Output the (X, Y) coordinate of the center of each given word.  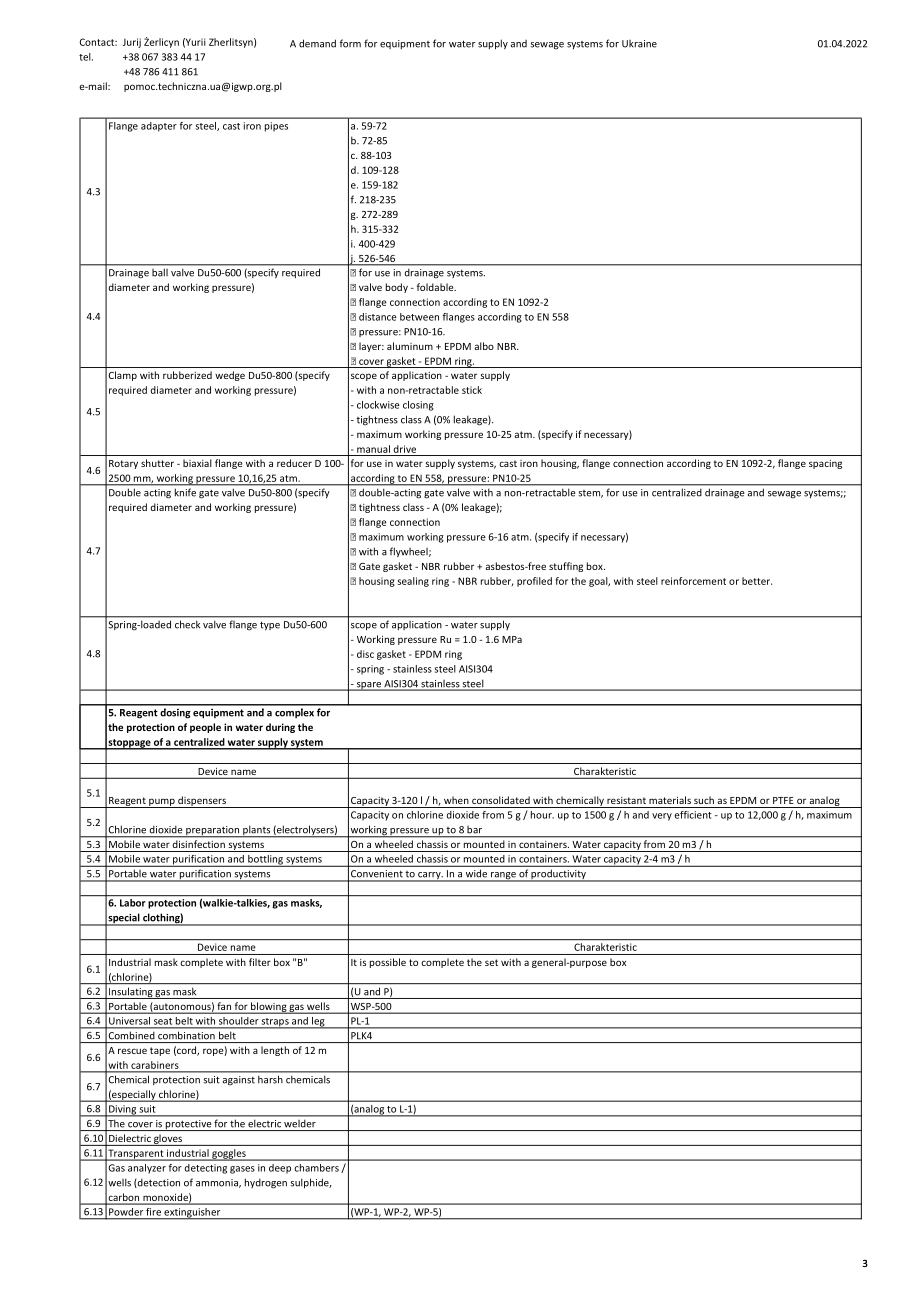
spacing (825, 464)
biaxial (197, 463)
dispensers (202, 802)
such (704, 800)
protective (188, 1125)
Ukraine (639, 44)
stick (472, 390)
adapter (158, 126)
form (350, 43)
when (456, 800)
